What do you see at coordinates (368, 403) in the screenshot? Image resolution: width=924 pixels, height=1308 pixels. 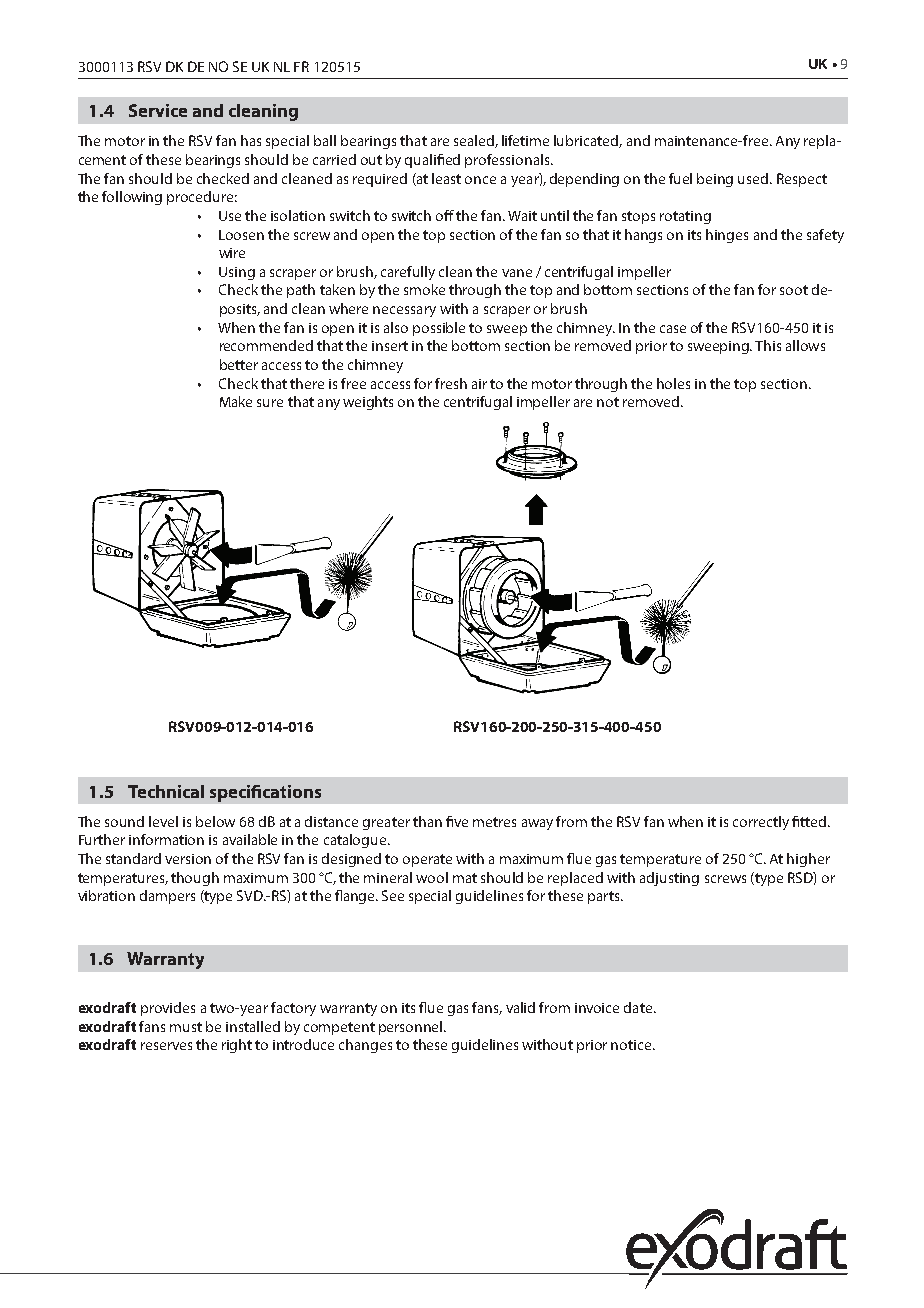 I see `weights` at bounding box center [368, 403].
